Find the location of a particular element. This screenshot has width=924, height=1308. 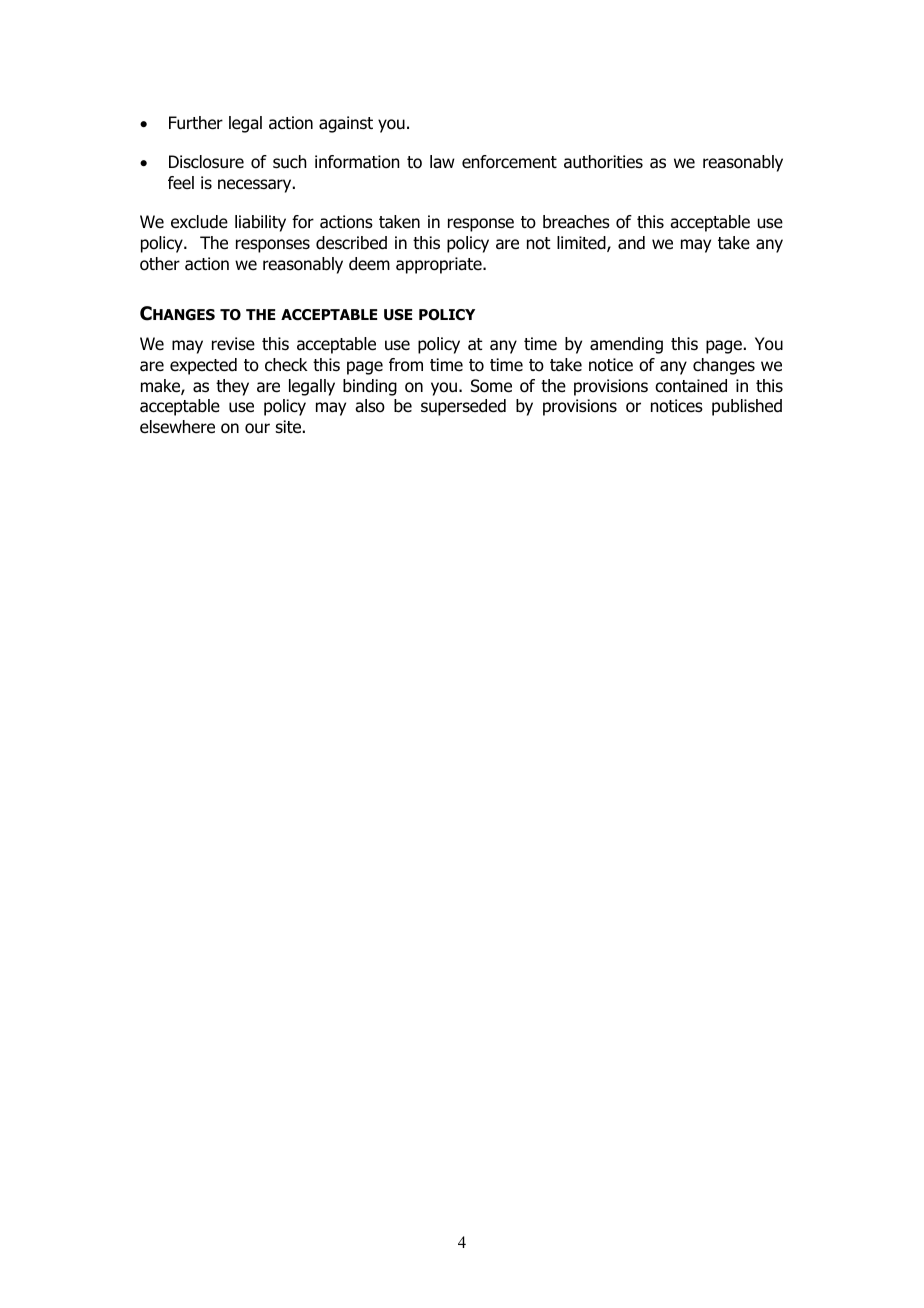

and is located at coordinates (631, 243).
